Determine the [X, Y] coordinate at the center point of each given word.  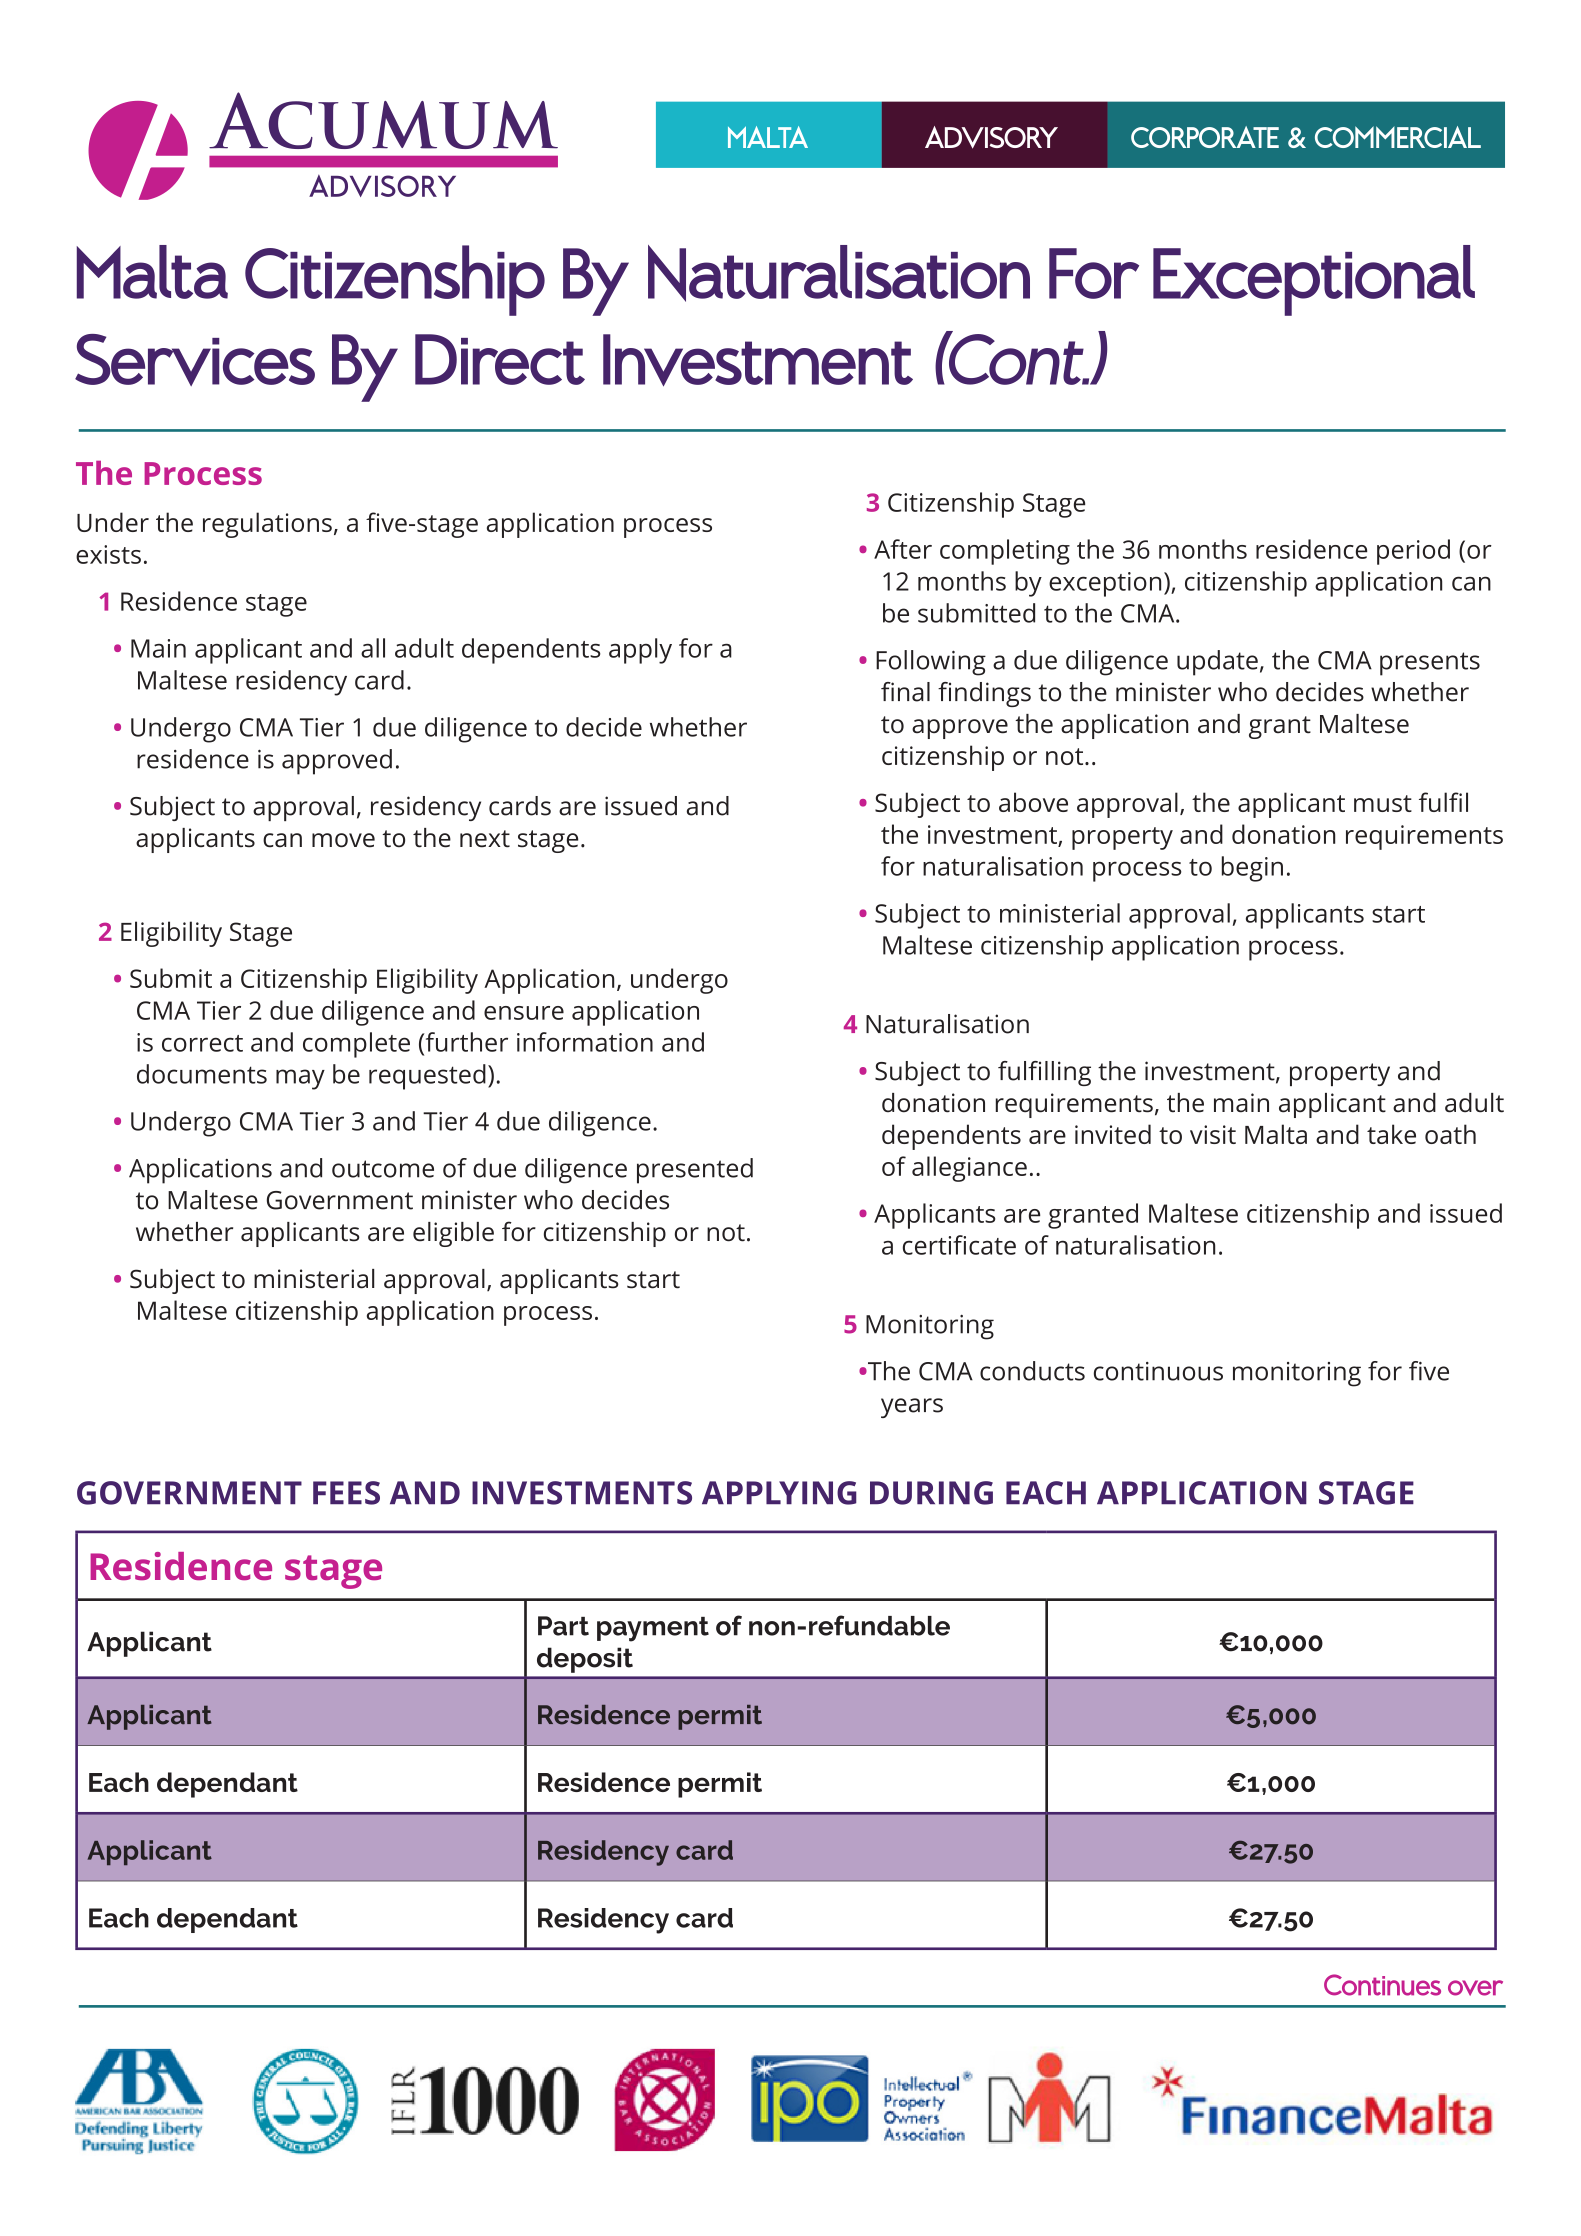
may [300, 1079]
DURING [931, 1493]
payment [653, 1629]
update [1217, 663]
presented [695, 1171]
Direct [500, 359]
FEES [346, 1493]
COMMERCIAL [1398, 137]
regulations [267, 525]
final [905, 692]
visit [1213, 1134]
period [1413, 552]
